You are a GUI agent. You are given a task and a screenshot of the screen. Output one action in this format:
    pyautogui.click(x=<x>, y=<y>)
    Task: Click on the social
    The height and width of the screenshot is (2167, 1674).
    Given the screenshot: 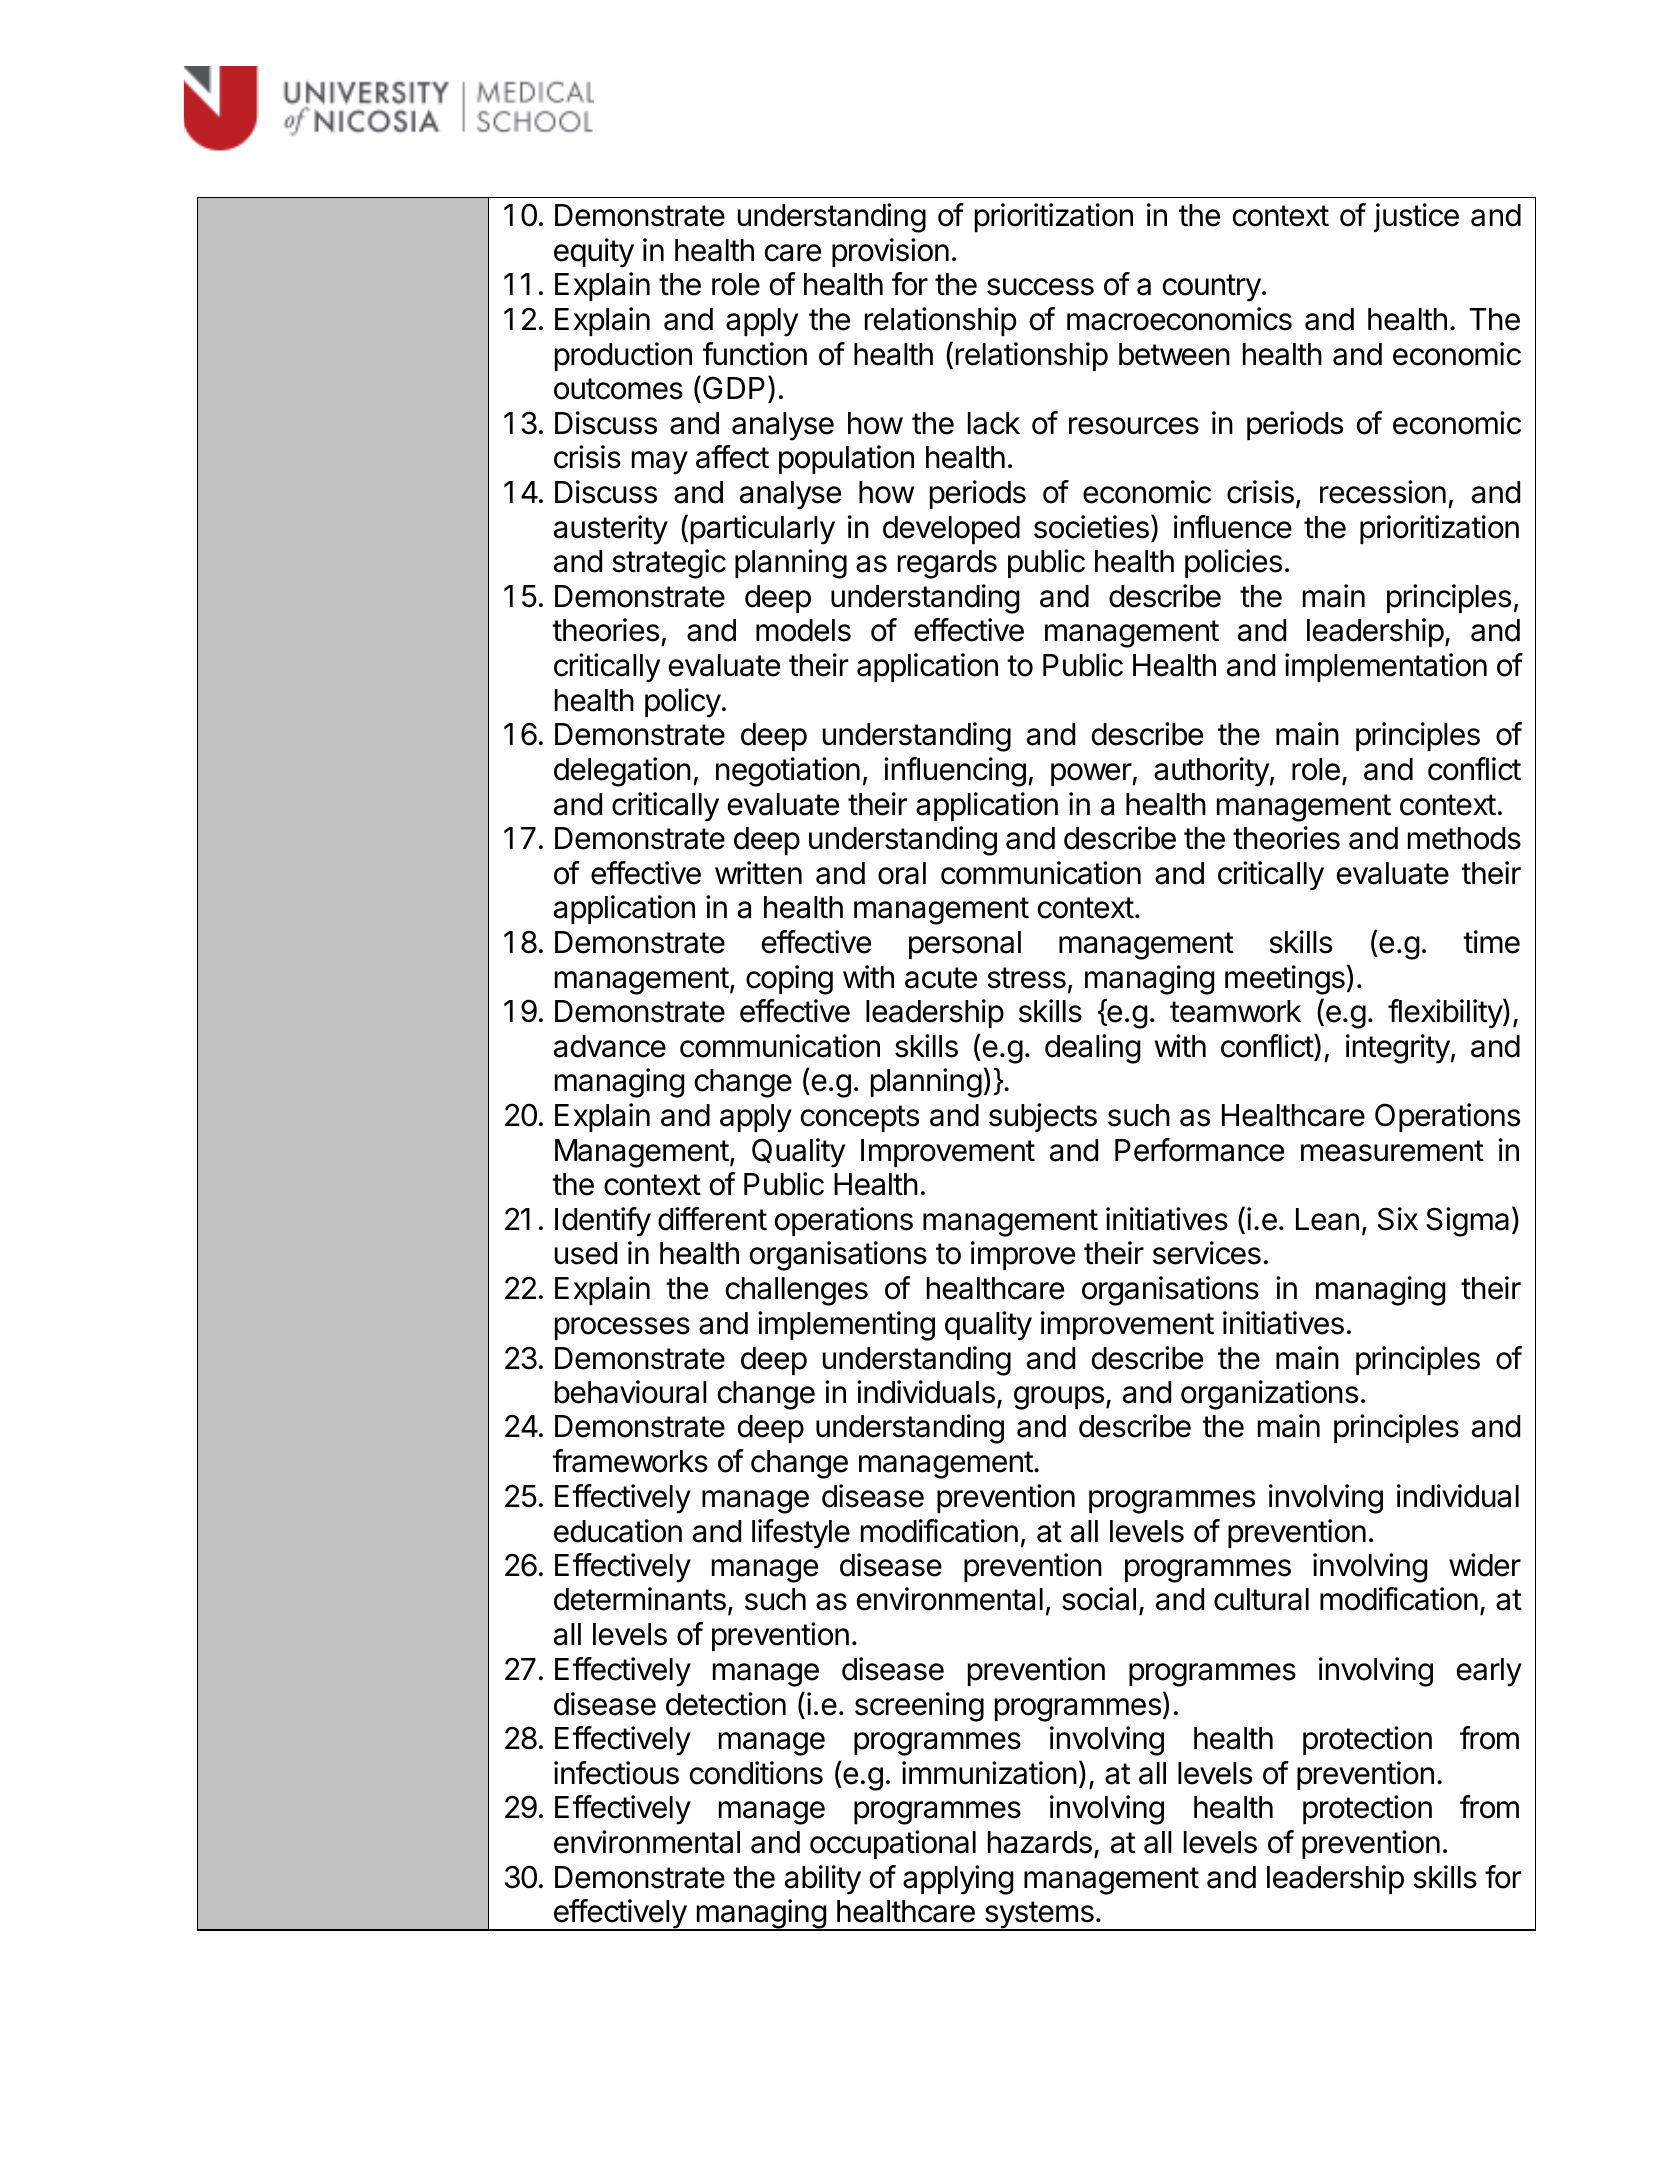 What is the action you would take?
    pyautogui.click(x=1099, y=1599)
